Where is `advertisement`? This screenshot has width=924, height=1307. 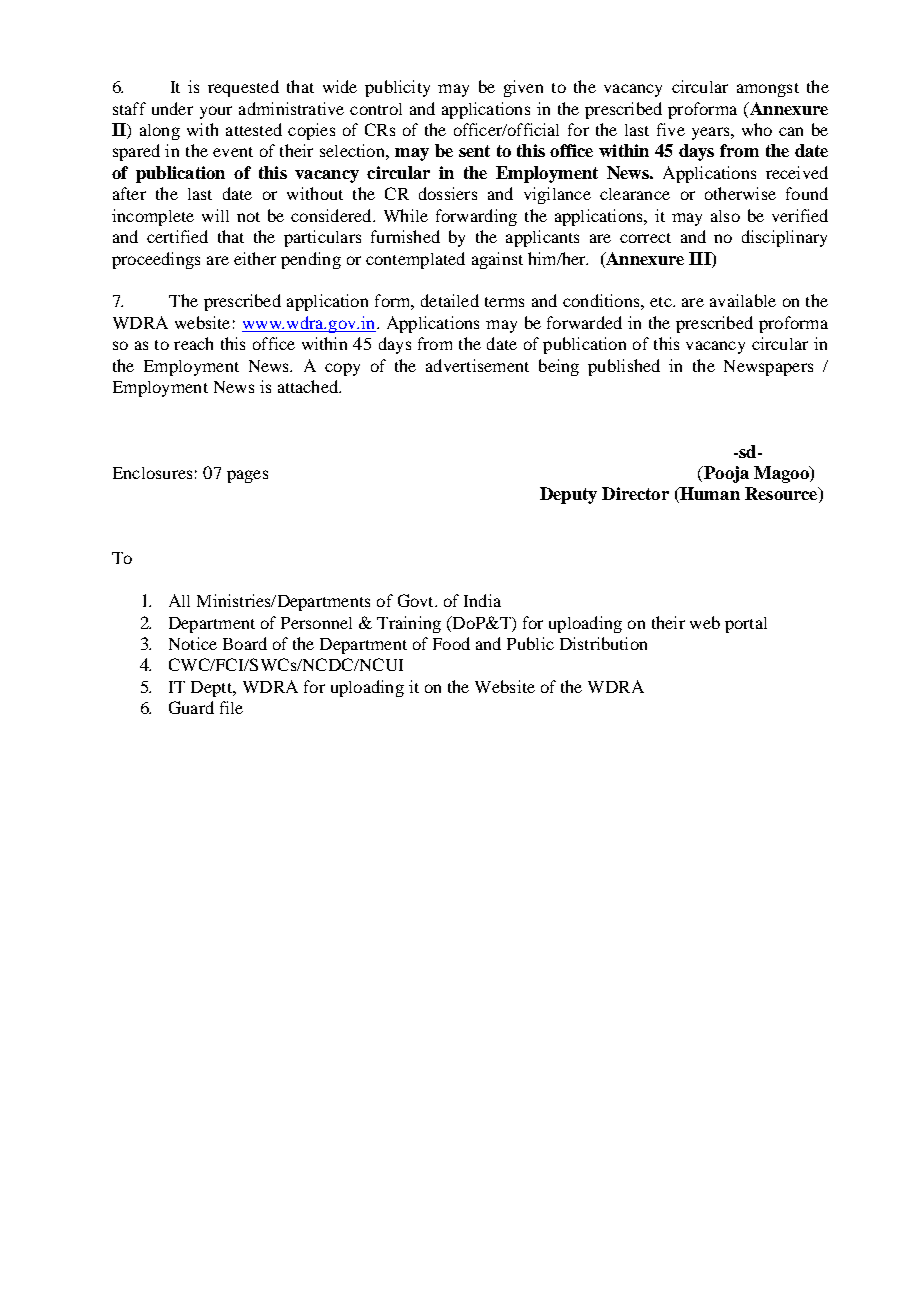
advertisement is located at coordinates (477, 365).
